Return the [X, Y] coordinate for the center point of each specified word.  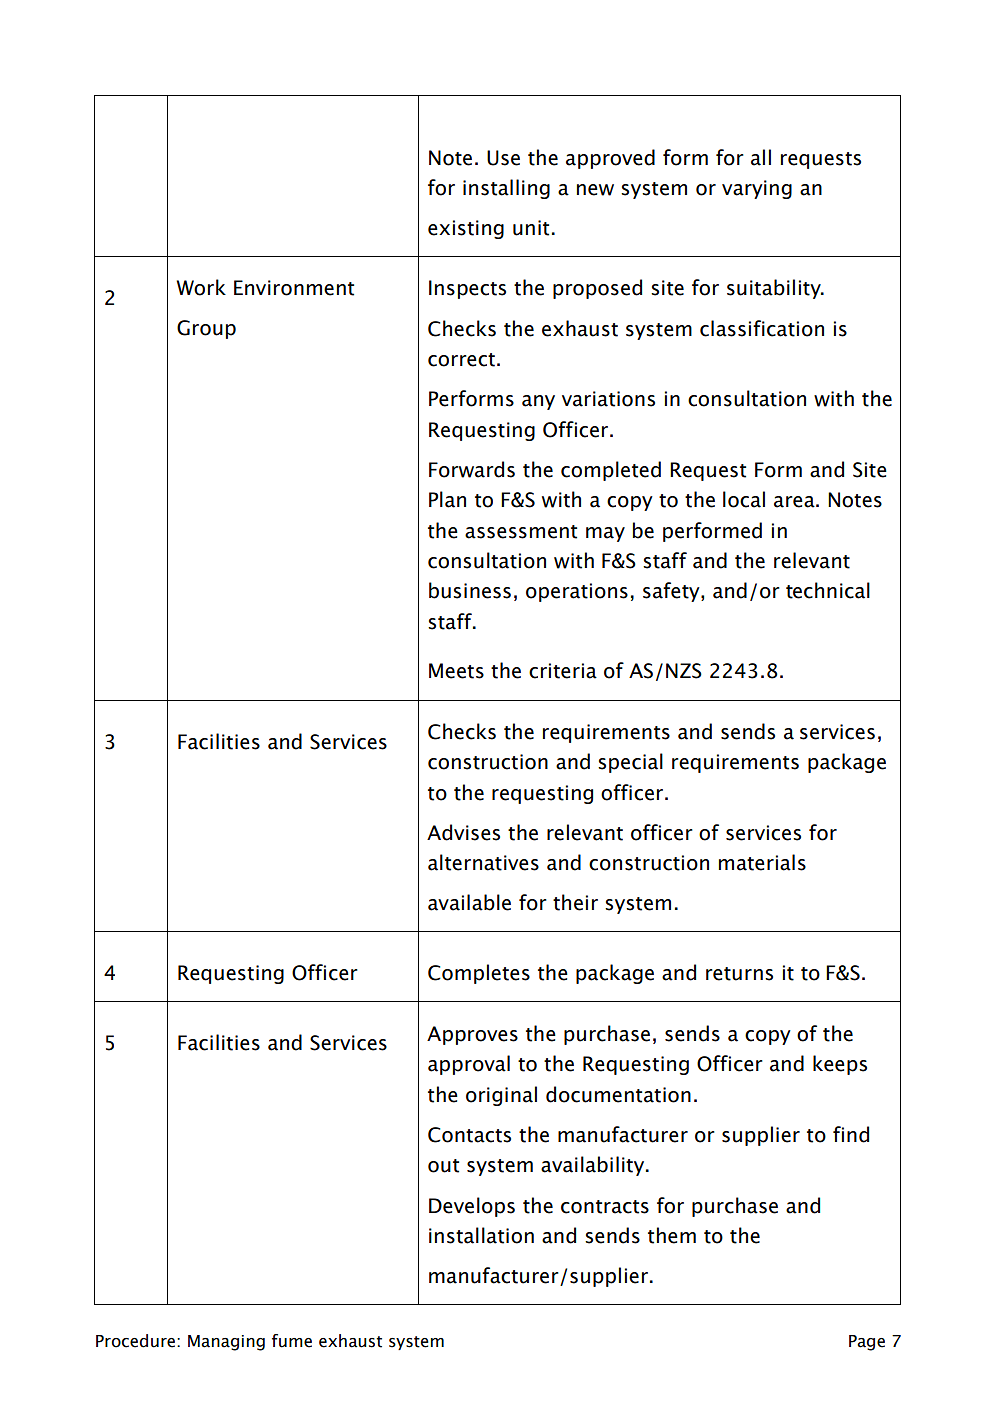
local [744, 499]
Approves [472, 1035]
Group [206, 329]
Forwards [472, 469]
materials [762, 862]
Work [201, 287]
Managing [226, 1343]
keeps [840, 1065]
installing [506, 189]
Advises [463, 832]
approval [469, 1065]
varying [757, 189]
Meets [456, 671]
